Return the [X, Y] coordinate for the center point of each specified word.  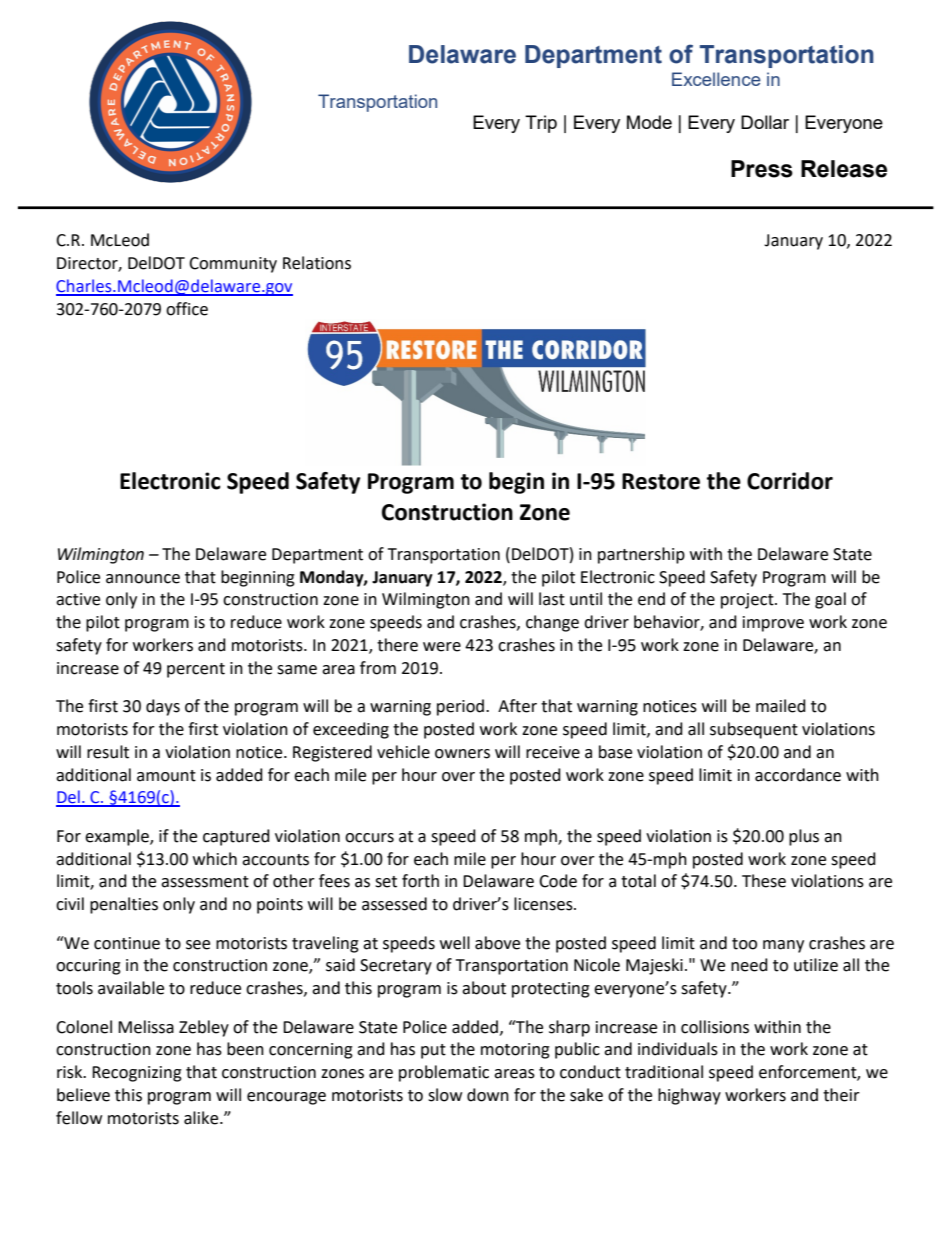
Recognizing [137, 1074]
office [187, 309]
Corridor [790, 481]
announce [143, 579]
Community [233, 265]
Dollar [765, 122]
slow [445, 1095]
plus [804, 837]
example [118, 837]
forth [420, 881]
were [442, 647]
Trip [541, 124]
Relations [317, 263]
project [748, 601]
